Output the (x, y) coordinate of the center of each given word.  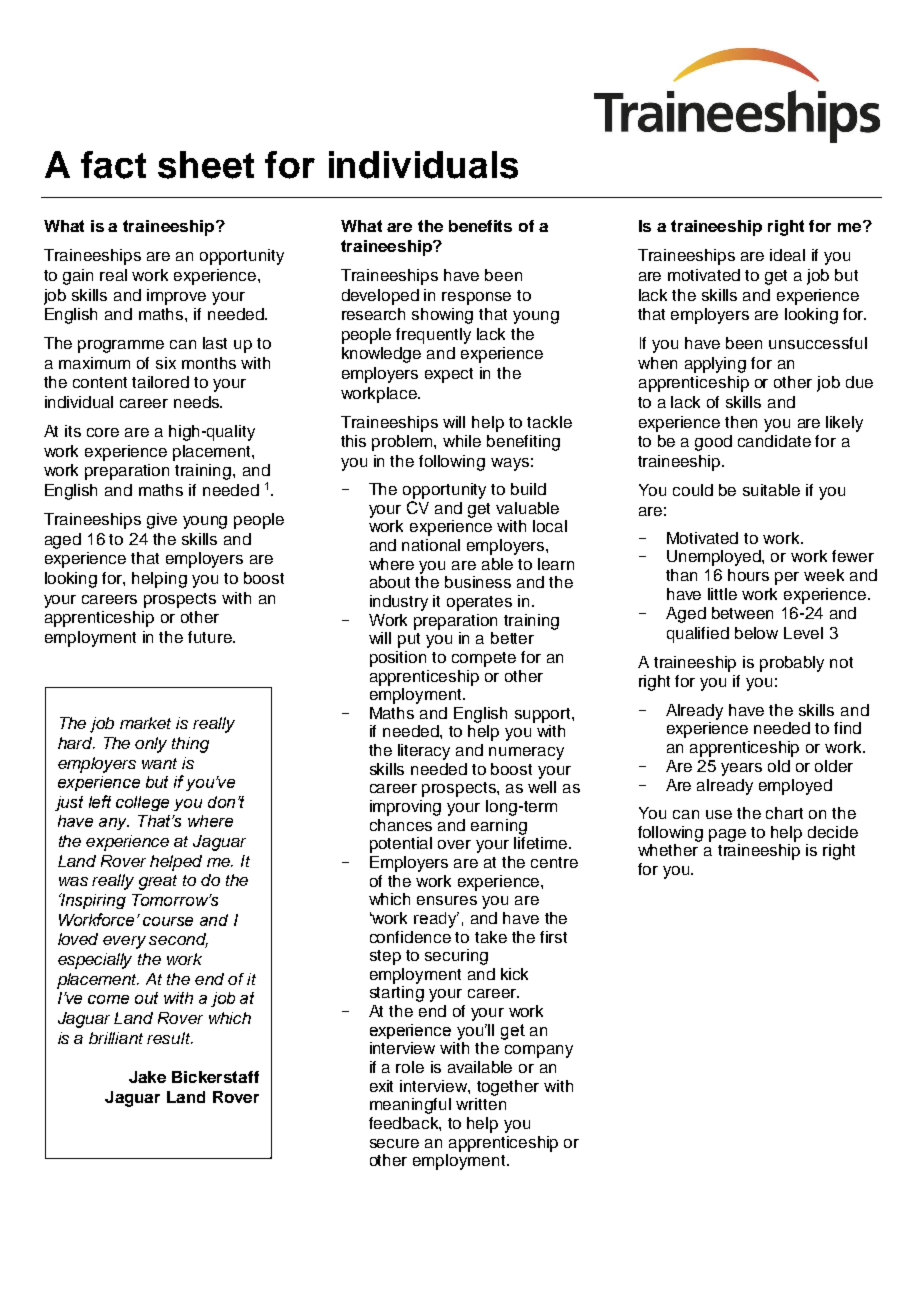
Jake (147, 1077)
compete (484, 659)
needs (198, 402)
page (727, 835)
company (539, 1051)
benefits (480, 226)
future (211, 637)
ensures (447, 900)
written (481, 1104)
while (462, 441)
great (158, 882)
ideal (787, 255)
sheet (206, 165)
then (741, 422)
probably (792, 664)
